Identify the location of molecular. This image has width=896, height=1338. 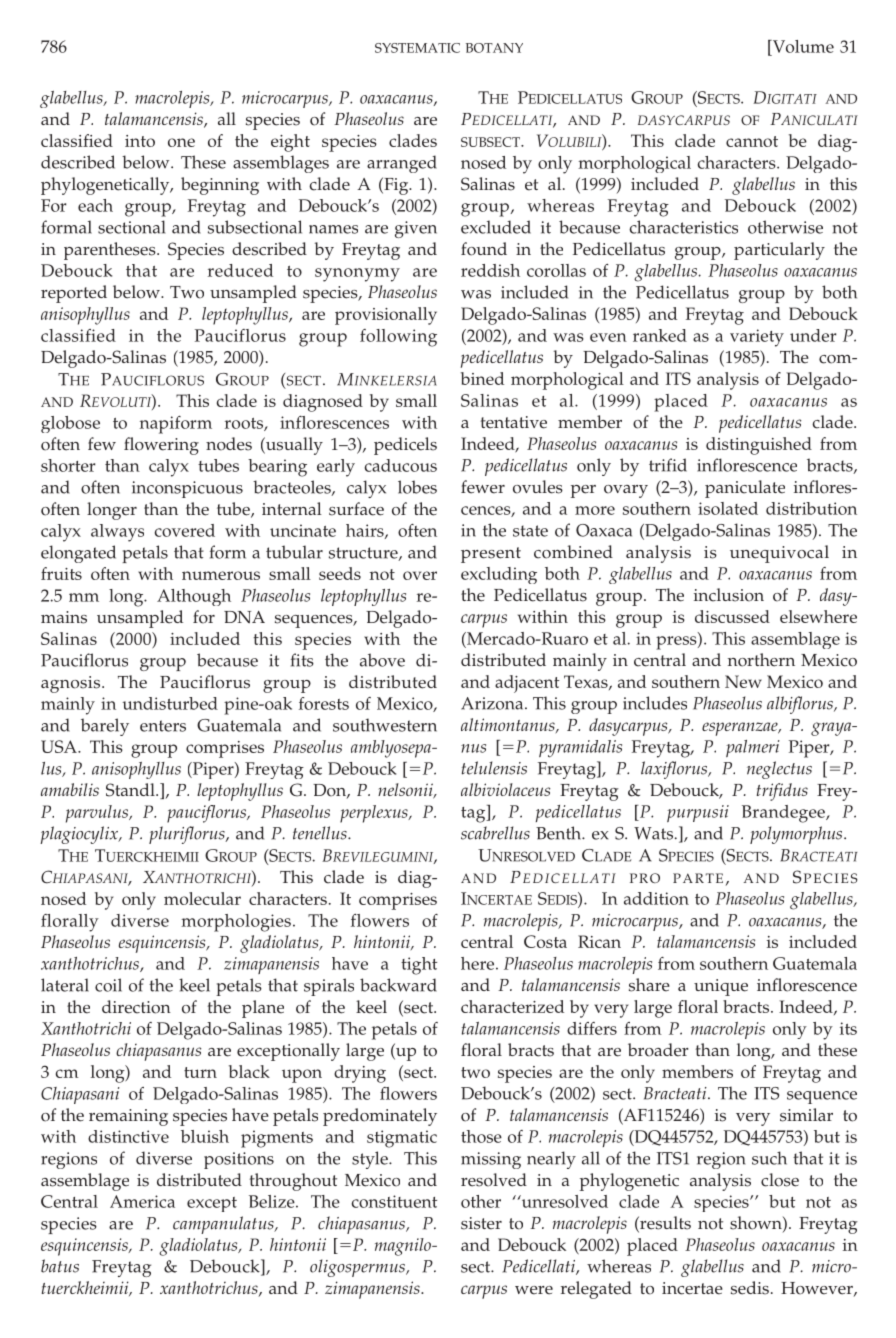
(202, 898).
